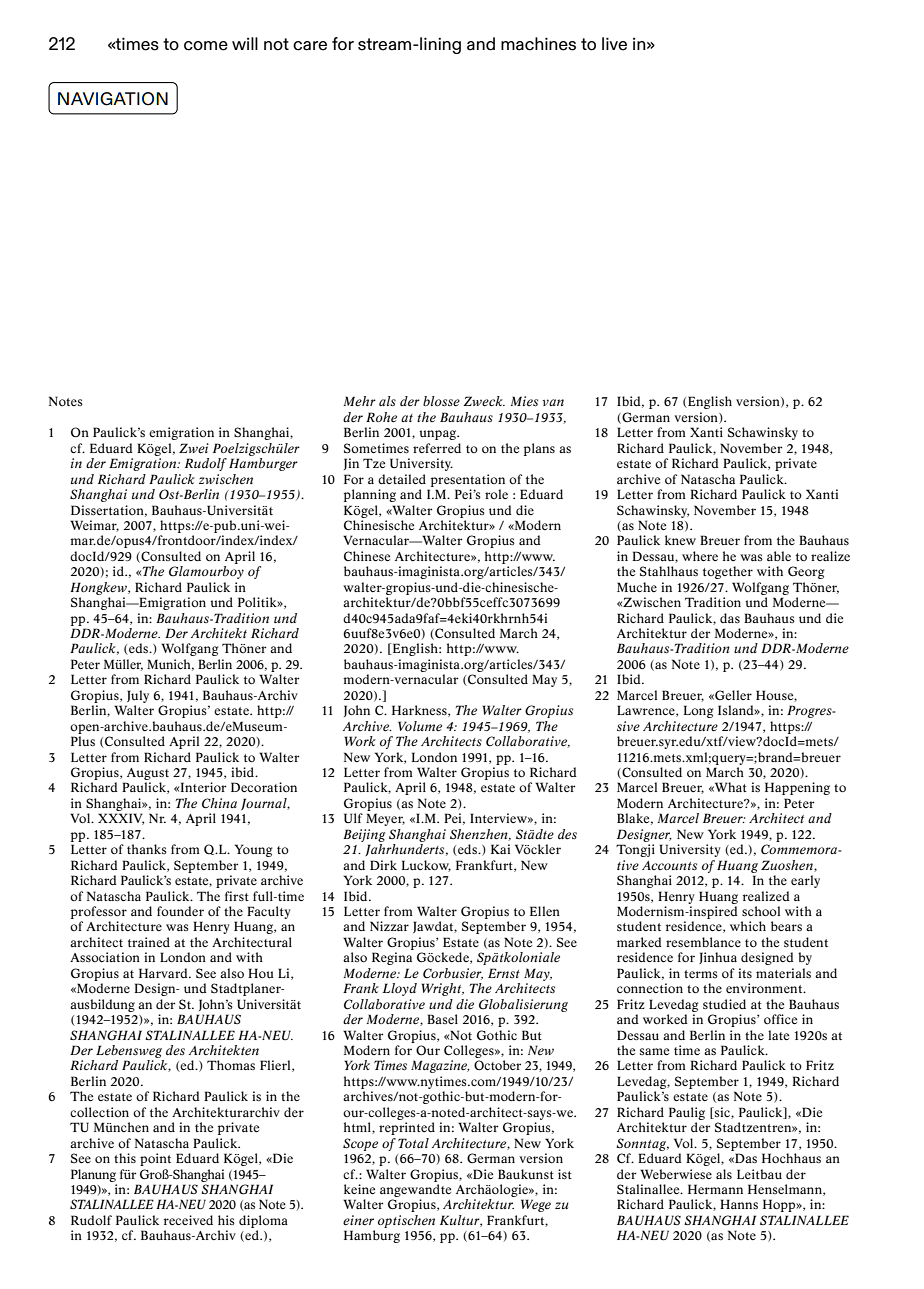  Describe the element at coordinates (138, 696) in the screenshot. I see `July` at that location.
